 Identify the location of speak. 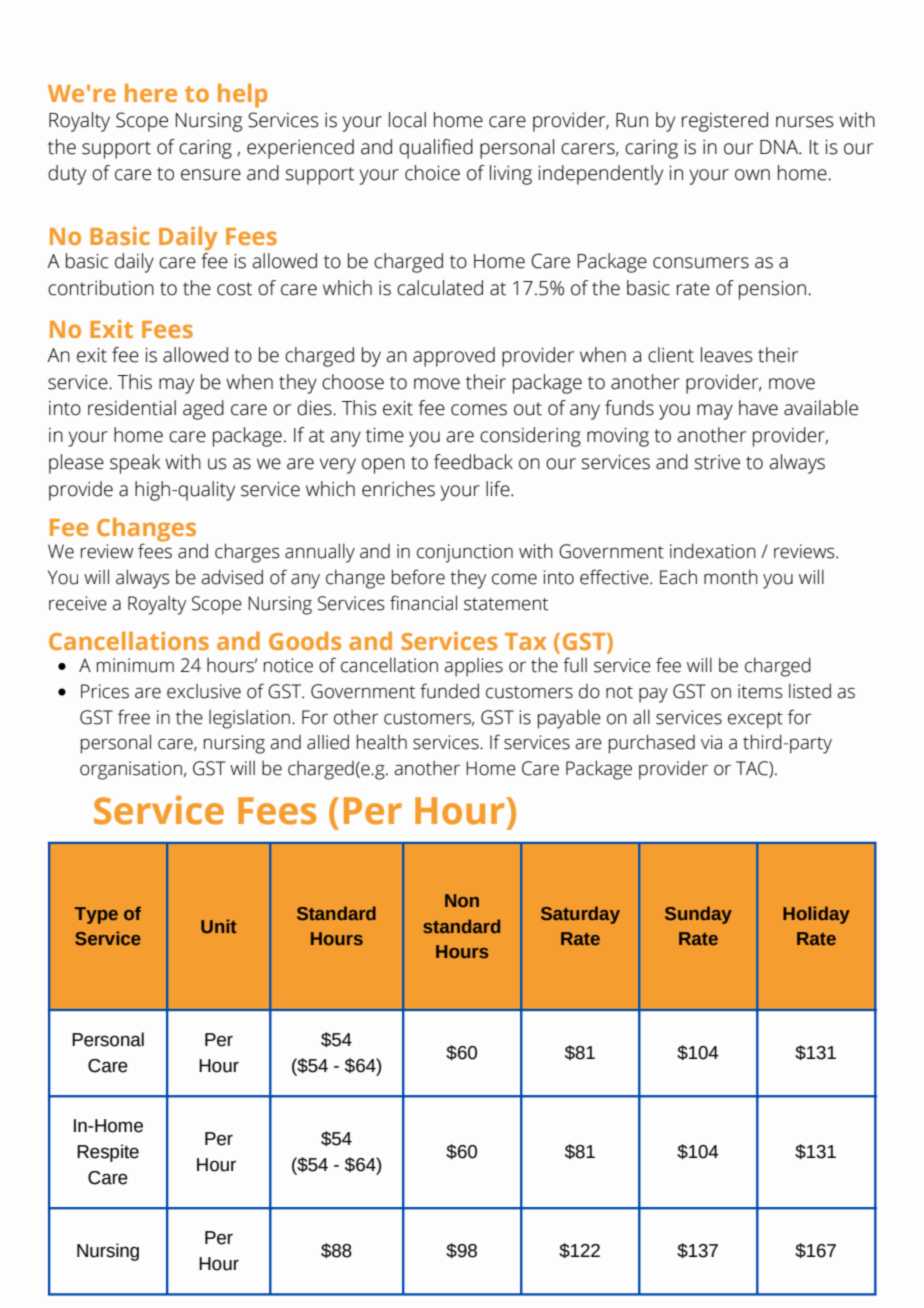
(135, 464).
